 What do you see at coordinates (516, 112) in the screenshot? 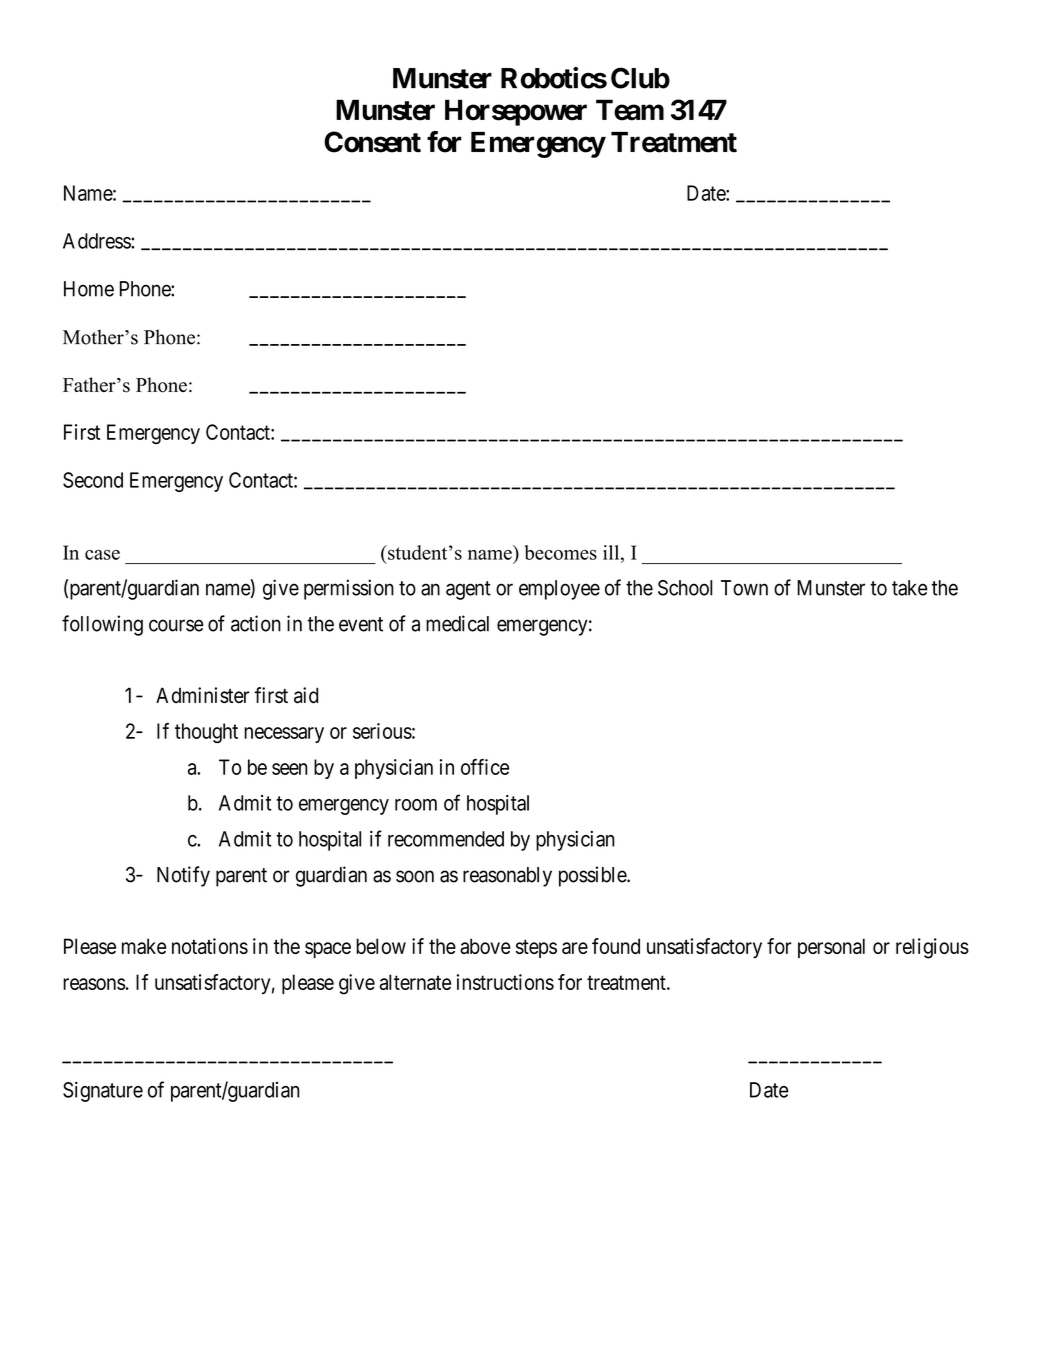
I see `Horsepower` at bounding box center [516, 112].
